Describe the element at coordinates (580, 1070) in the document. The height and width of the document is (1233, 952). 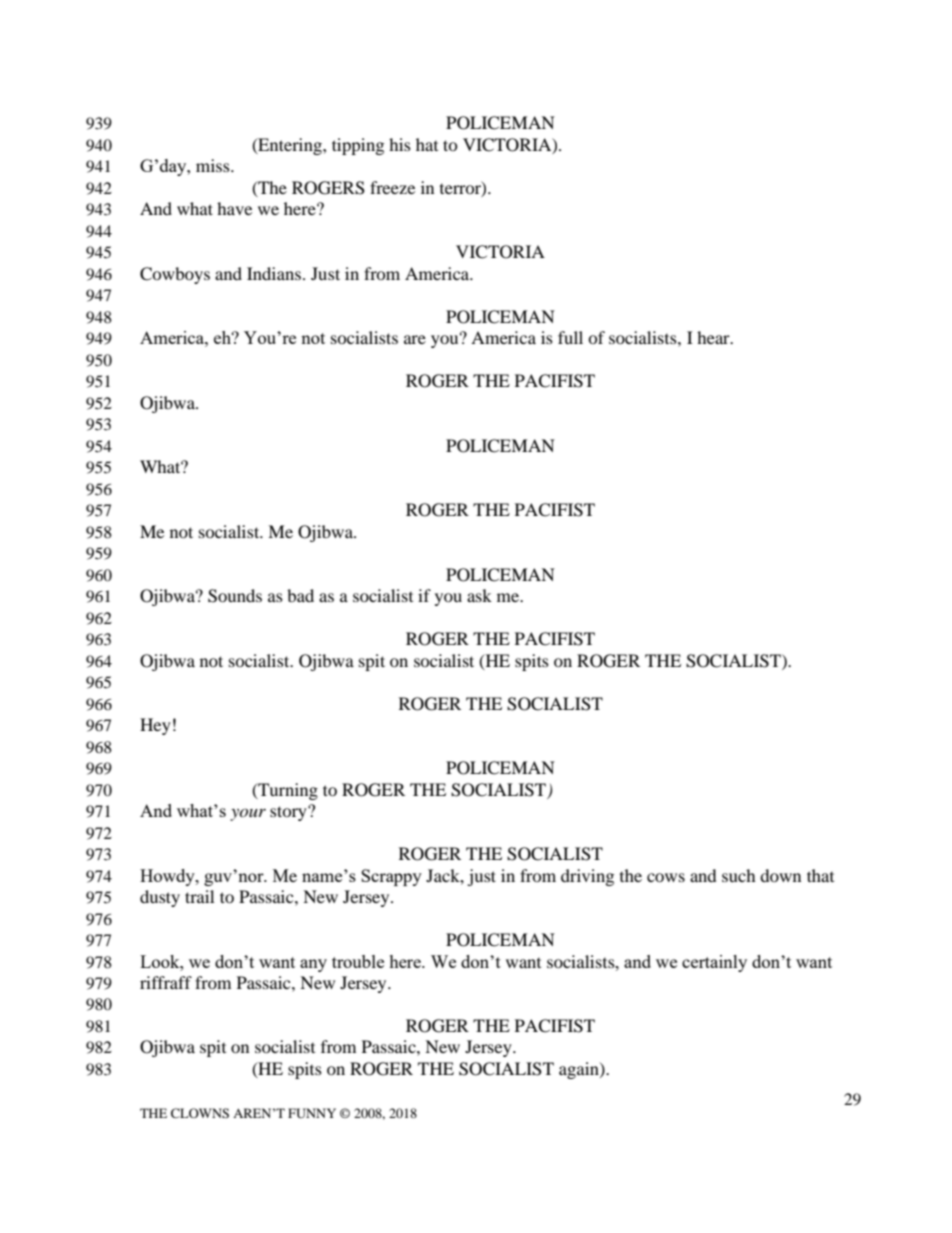
I see `again` at that location.
